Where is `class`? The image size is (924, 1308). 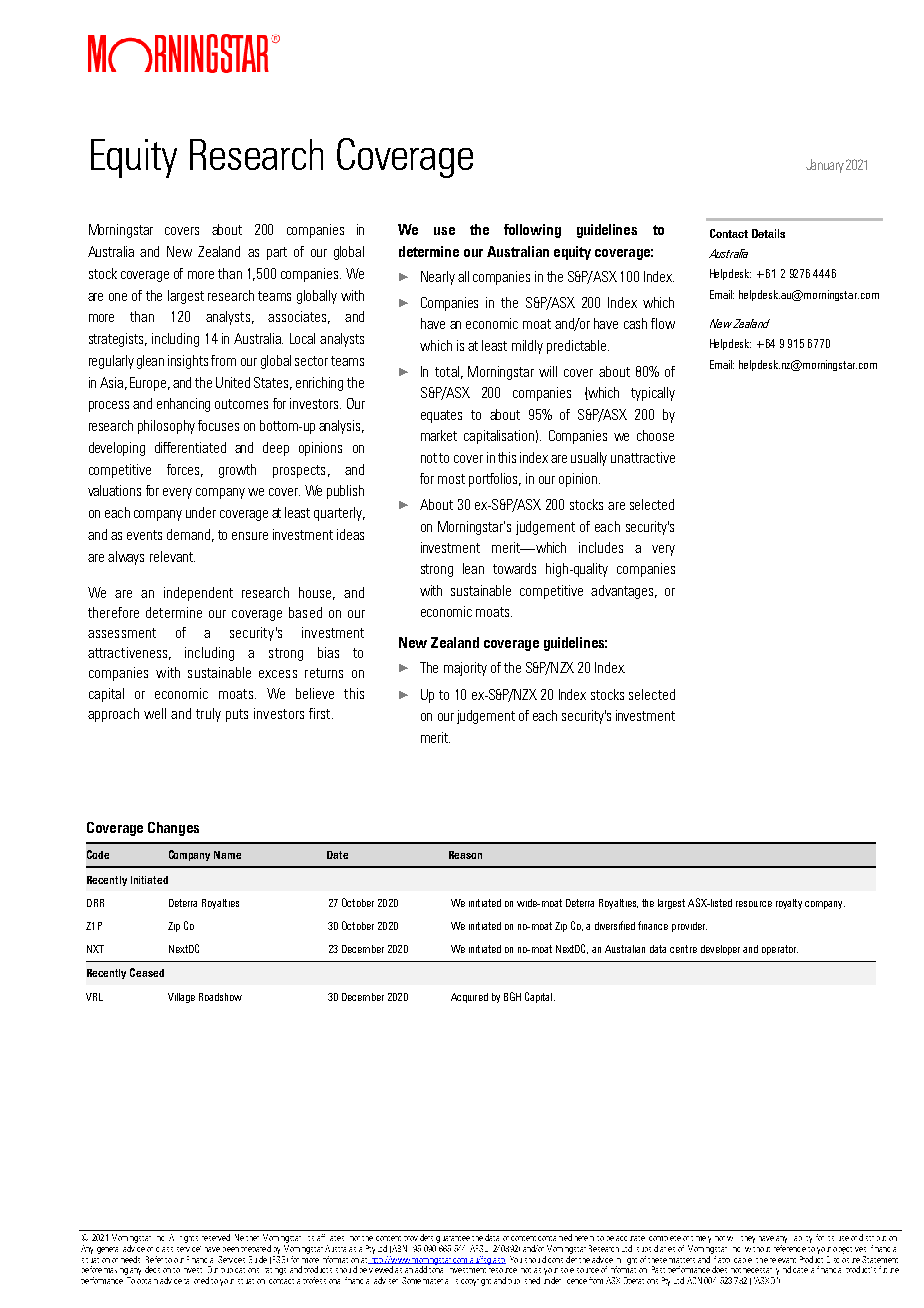
class is located at coordinates (164, 1249).
